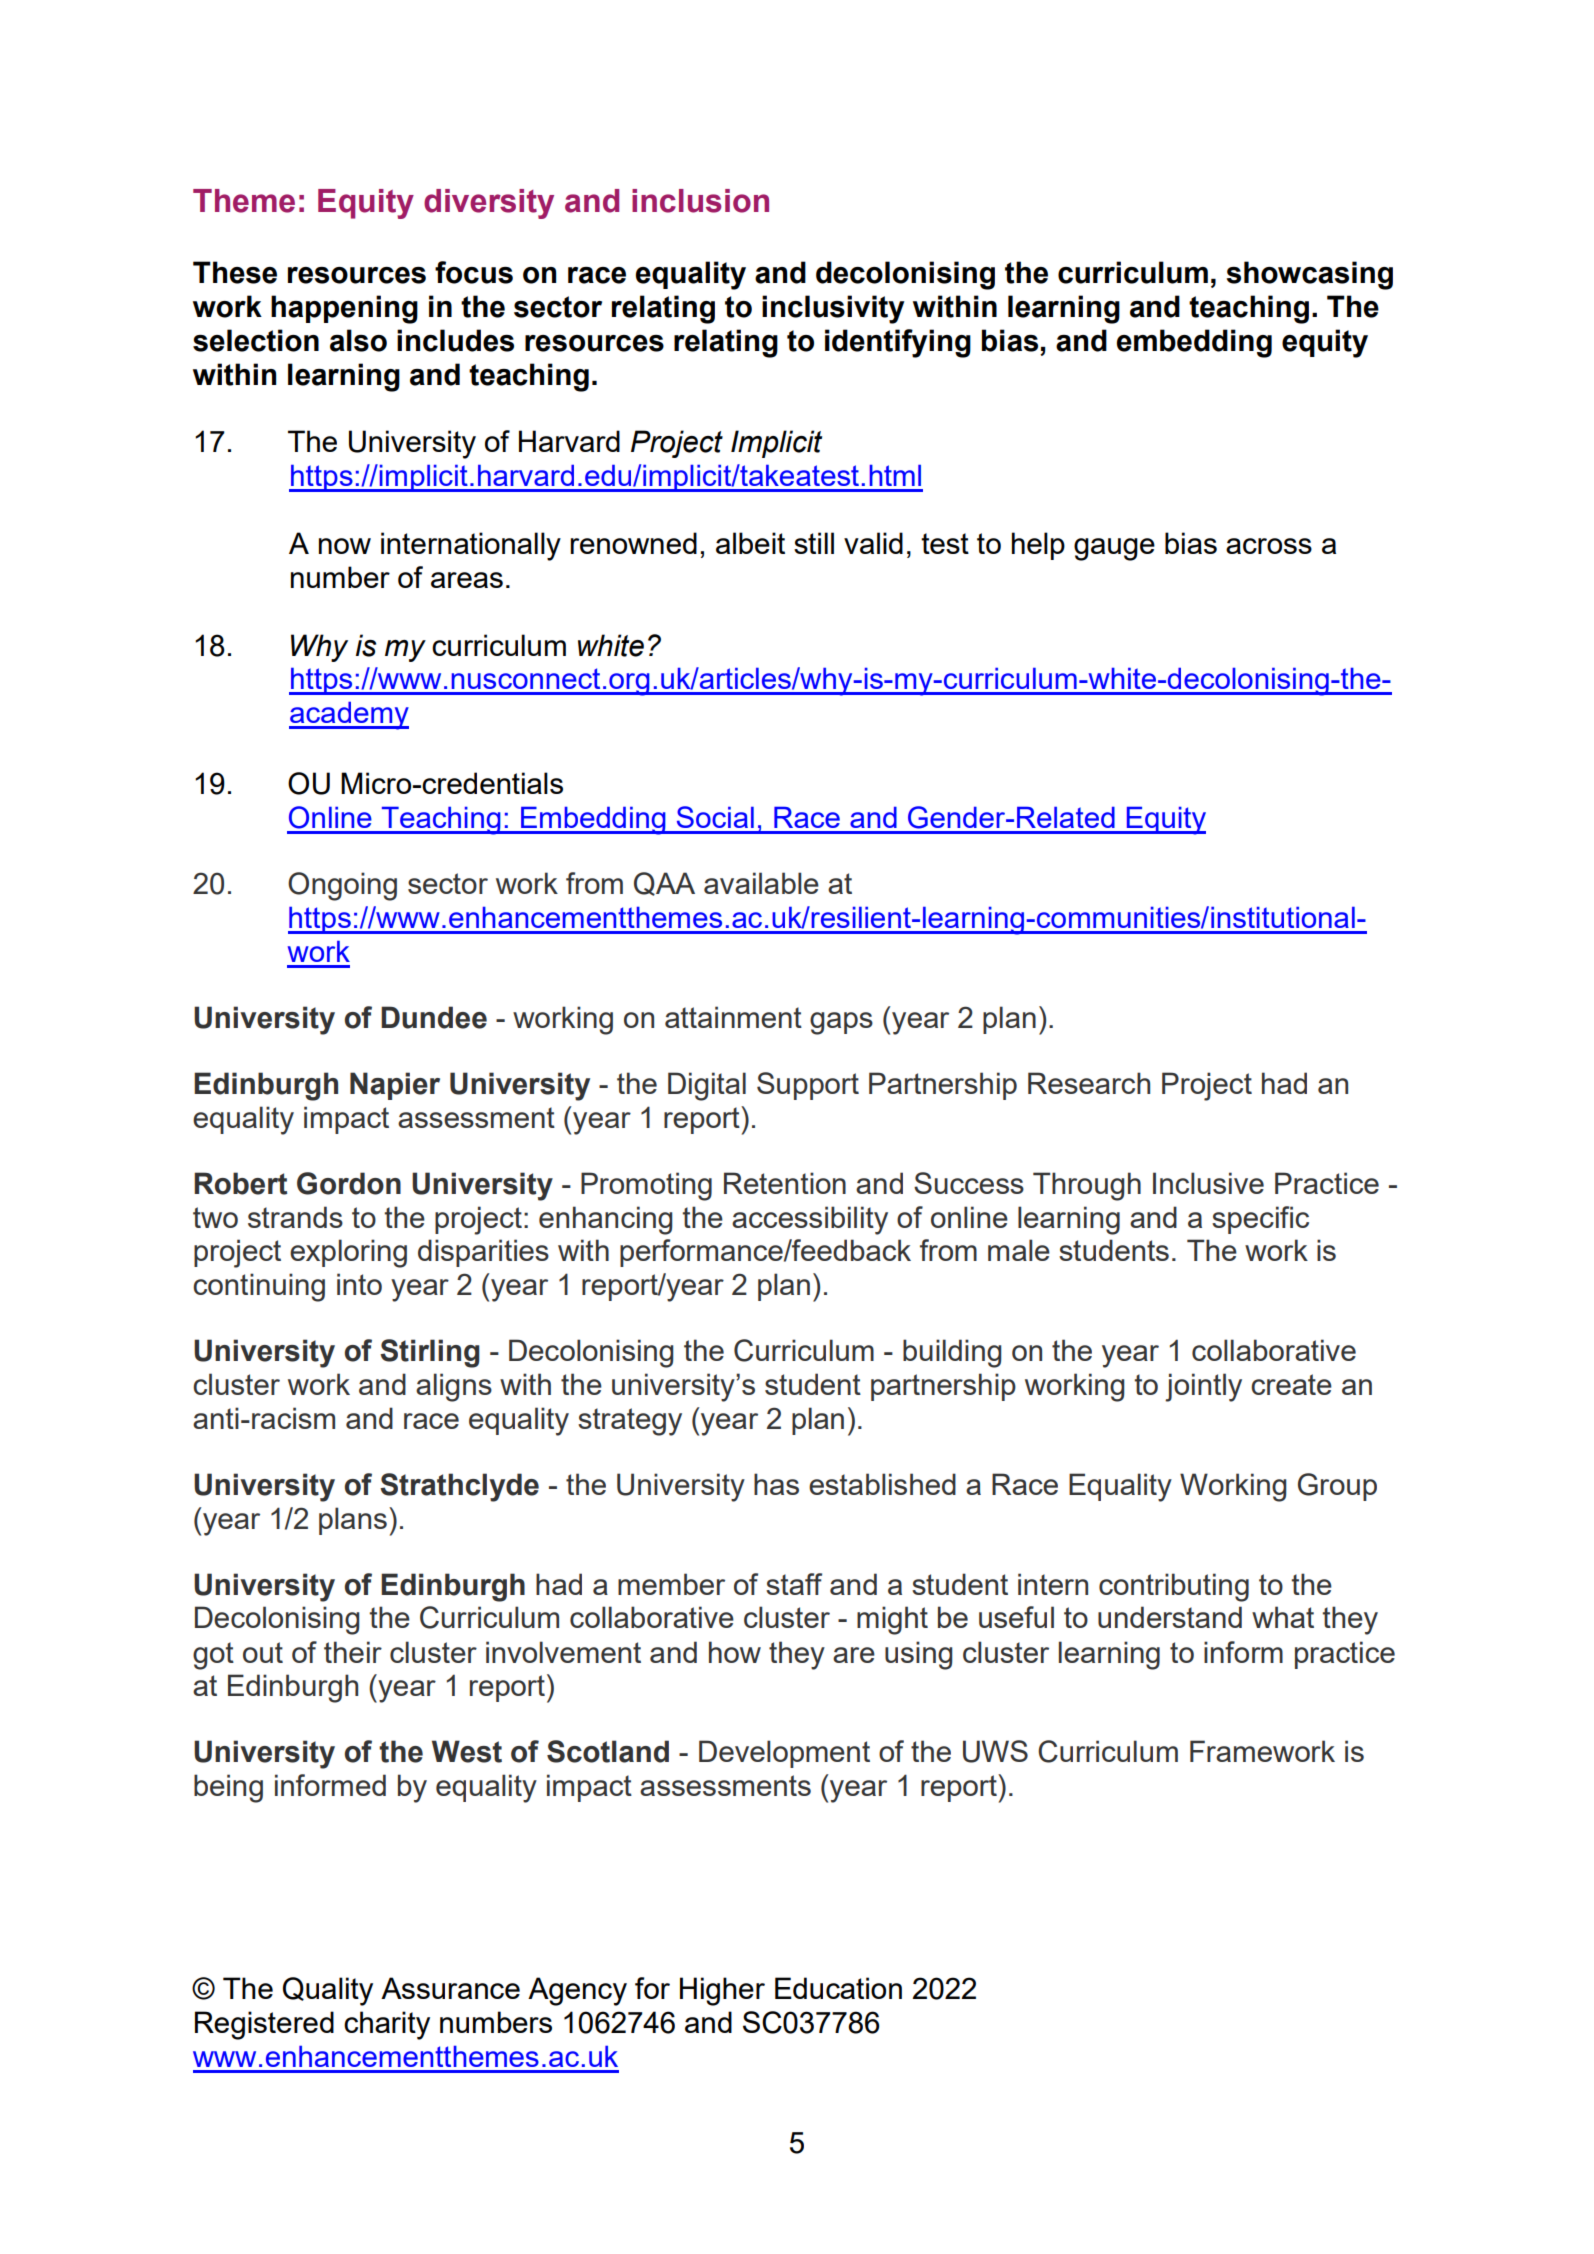  Describe the element at coordinates (353, 1652) in the screenshot. I see `their` at that location.
